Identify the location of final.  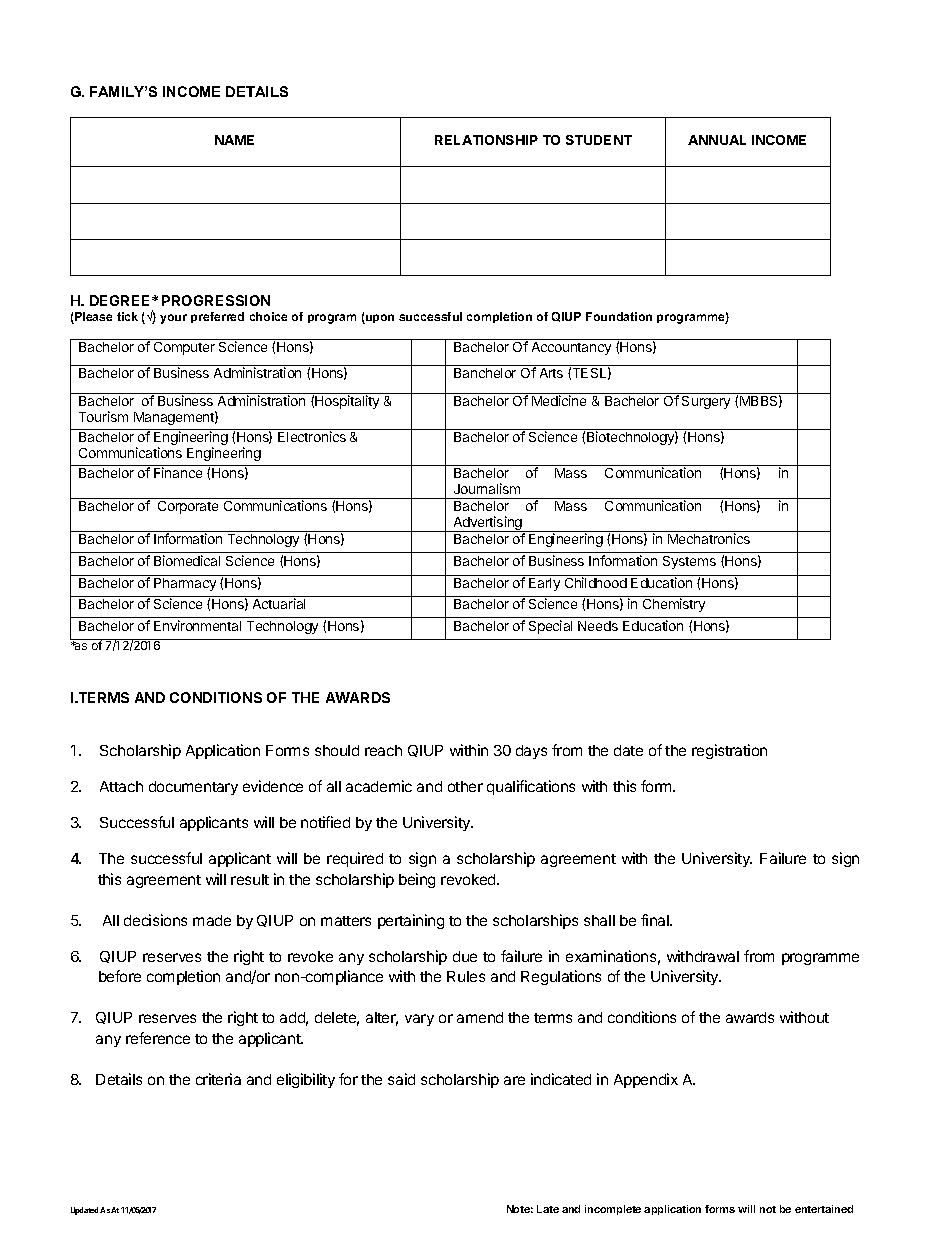
(656, 920).
